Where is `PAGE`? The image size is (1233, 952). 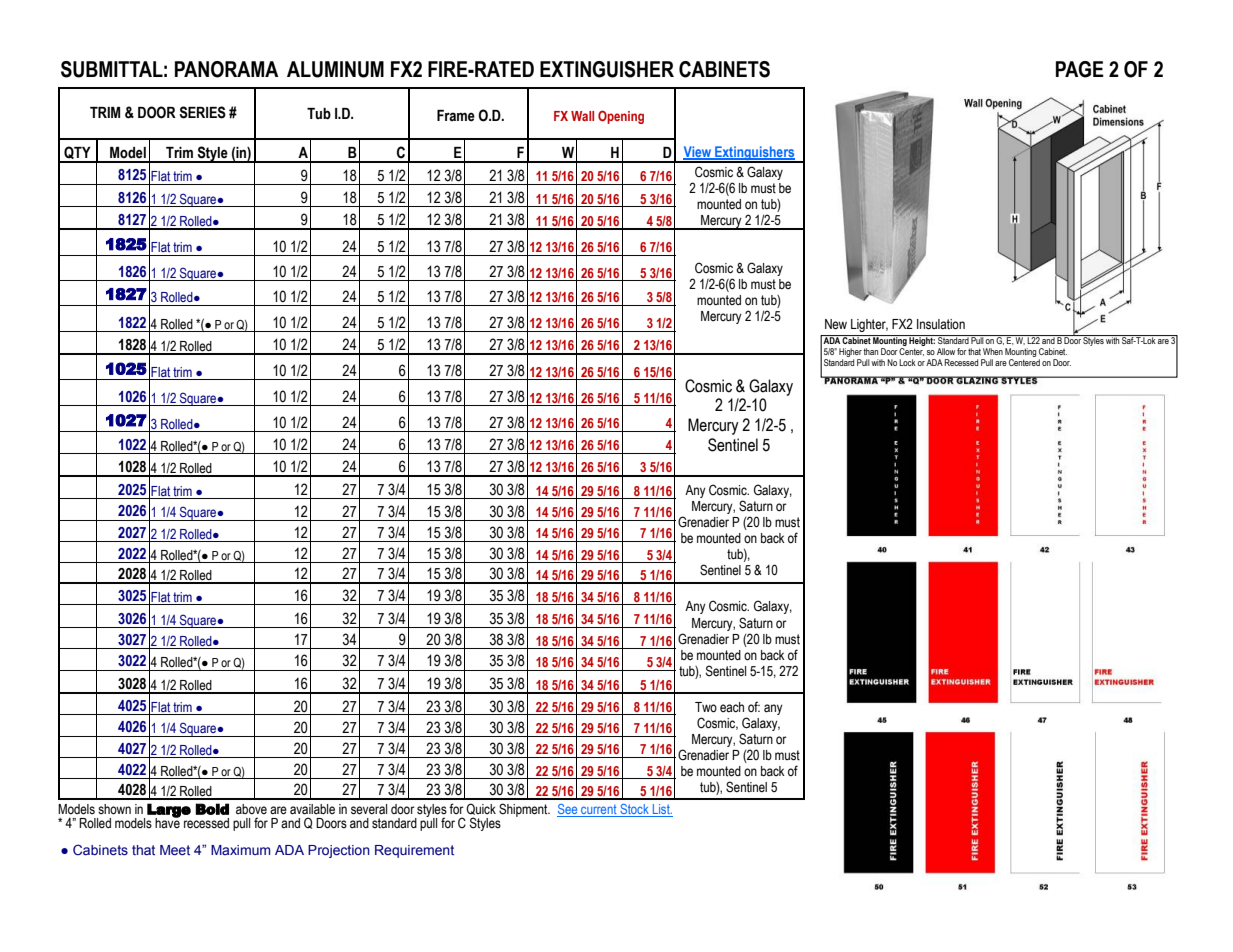
PAGE is located at coordinates (1080, 69).
